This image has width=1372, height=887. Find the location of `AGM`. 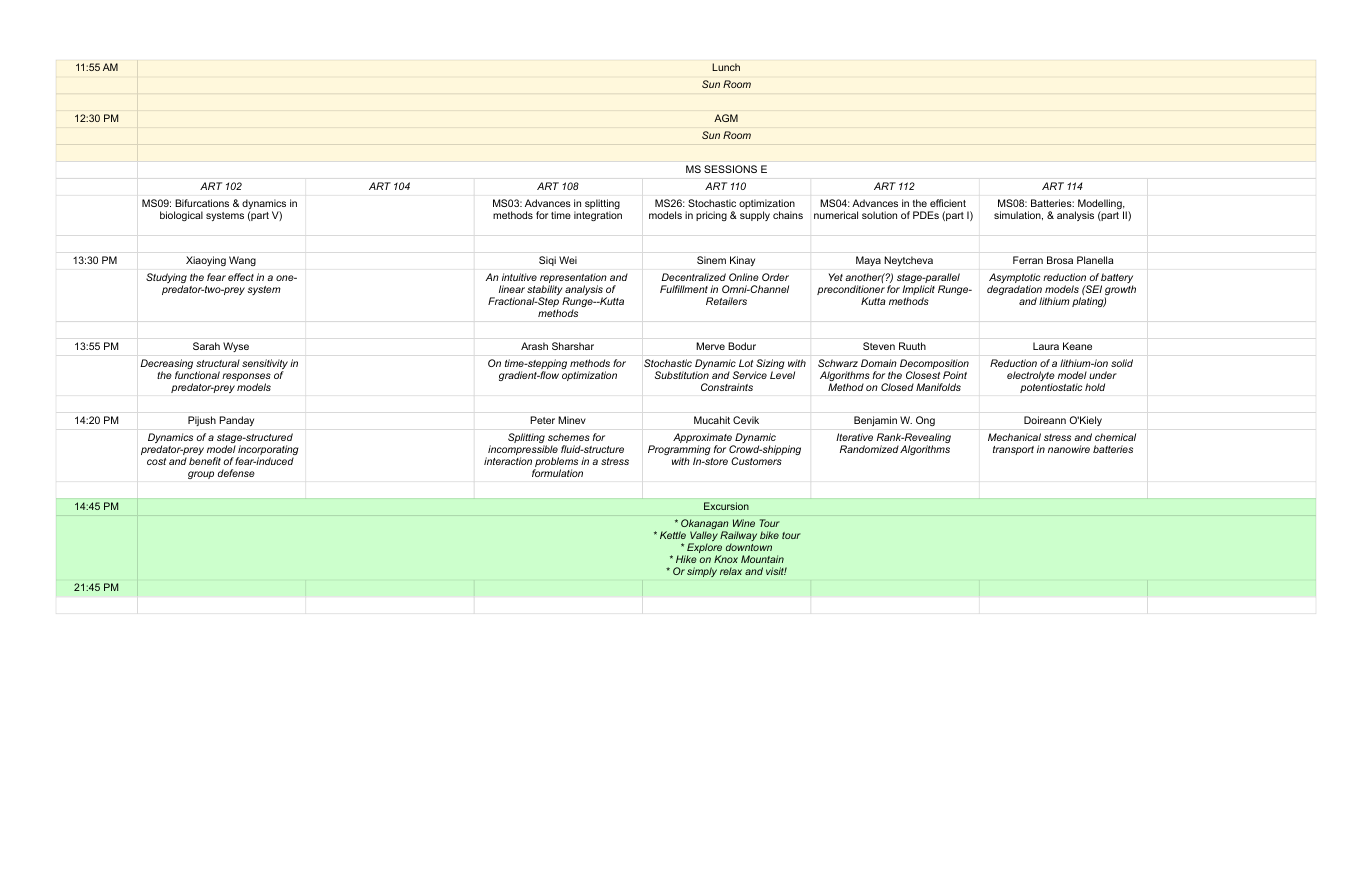

AGM is located at coordinates (726, 118).
